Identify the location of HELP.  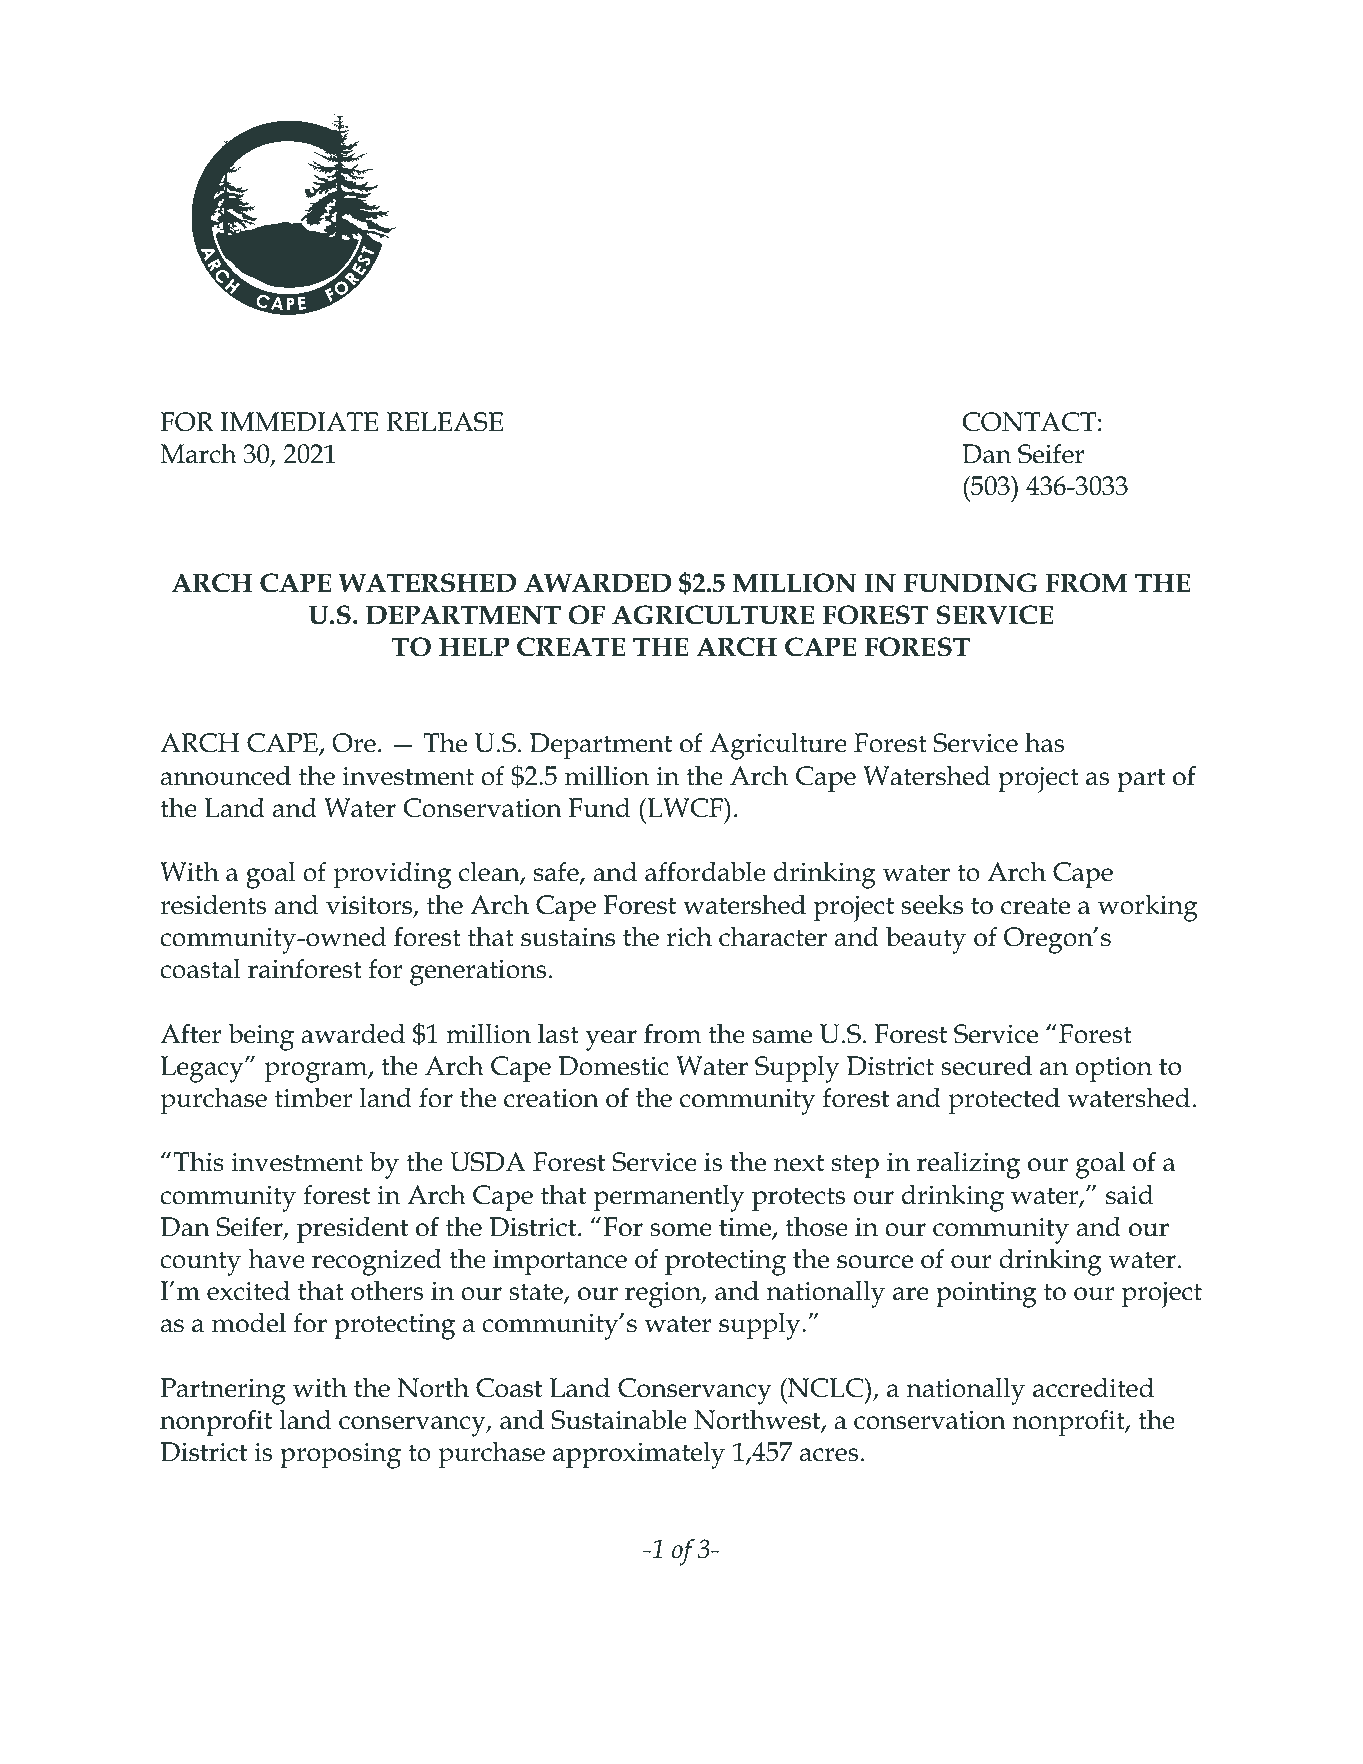
(474, 646).
